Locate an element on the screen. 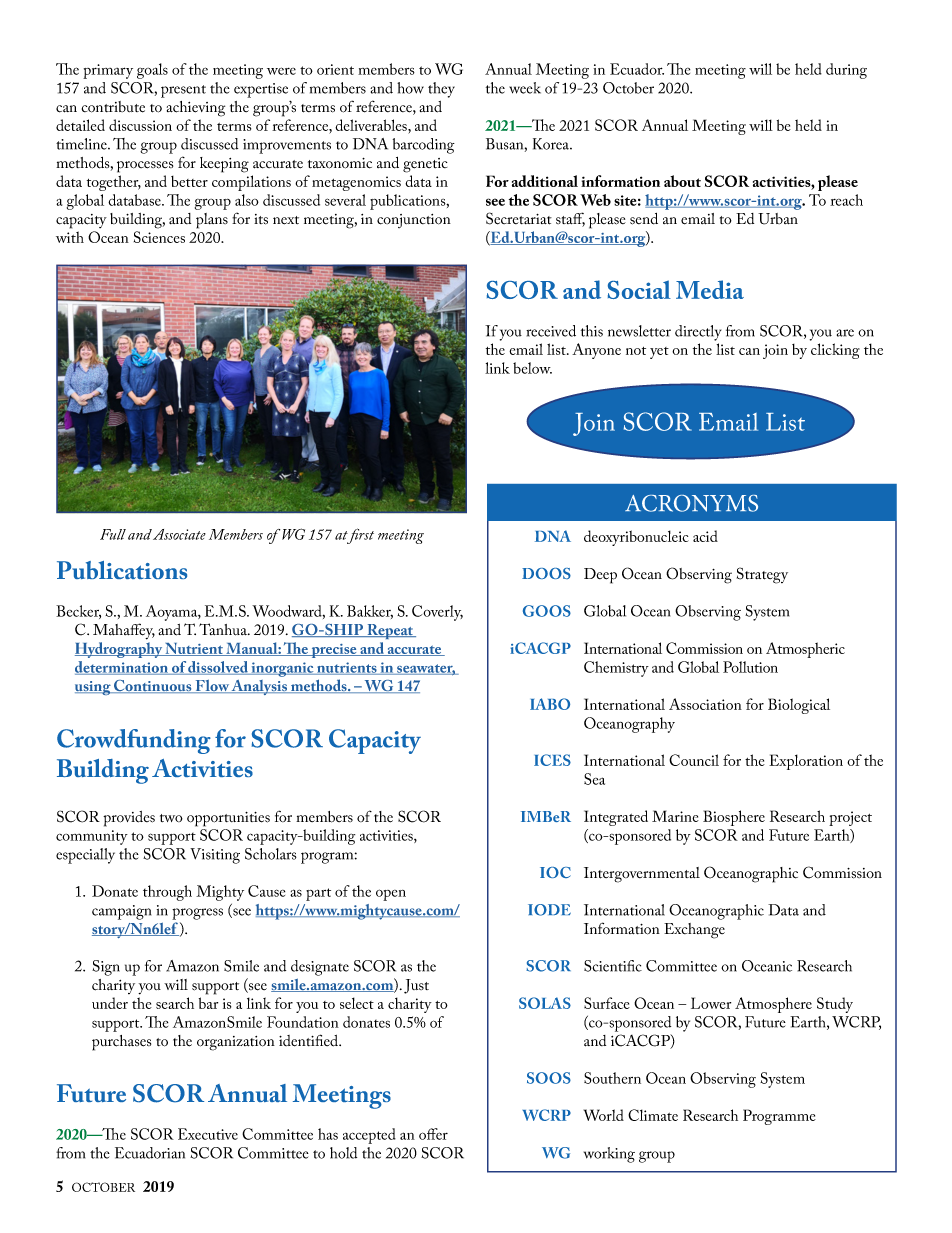 Image resolution: width=952 pixels, height=1233 pixels. Biosphere is located at coordinates (734, 818).
